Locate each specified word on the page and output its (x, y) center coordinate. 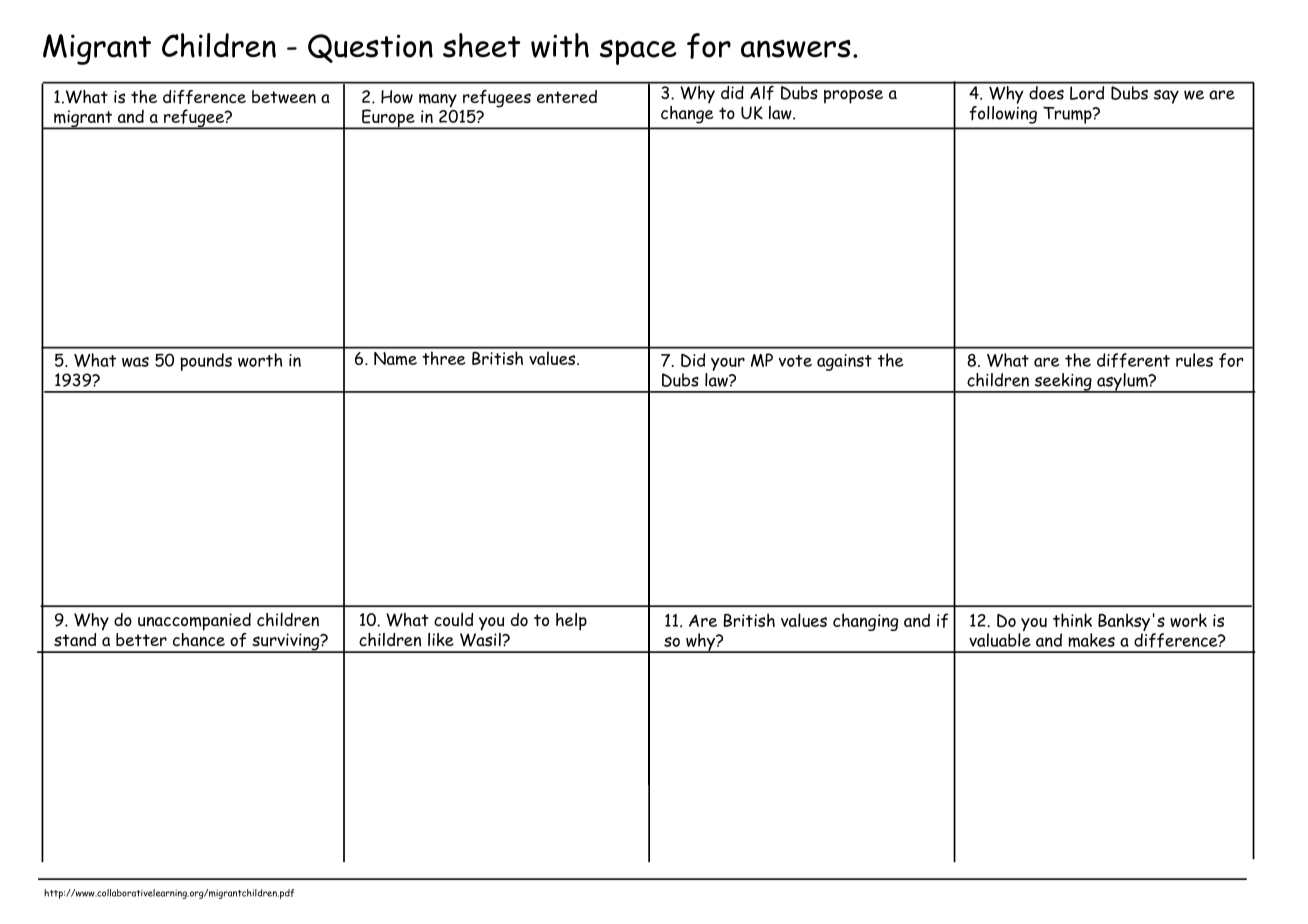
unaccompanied (194, 622)
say (1166, 97)
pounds (206, 362)
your (728, 364)
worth (260, 360)
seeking (1063, 383)
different (1133, 360)
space (638, 52)
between (284, 97)
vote (795, 361)
